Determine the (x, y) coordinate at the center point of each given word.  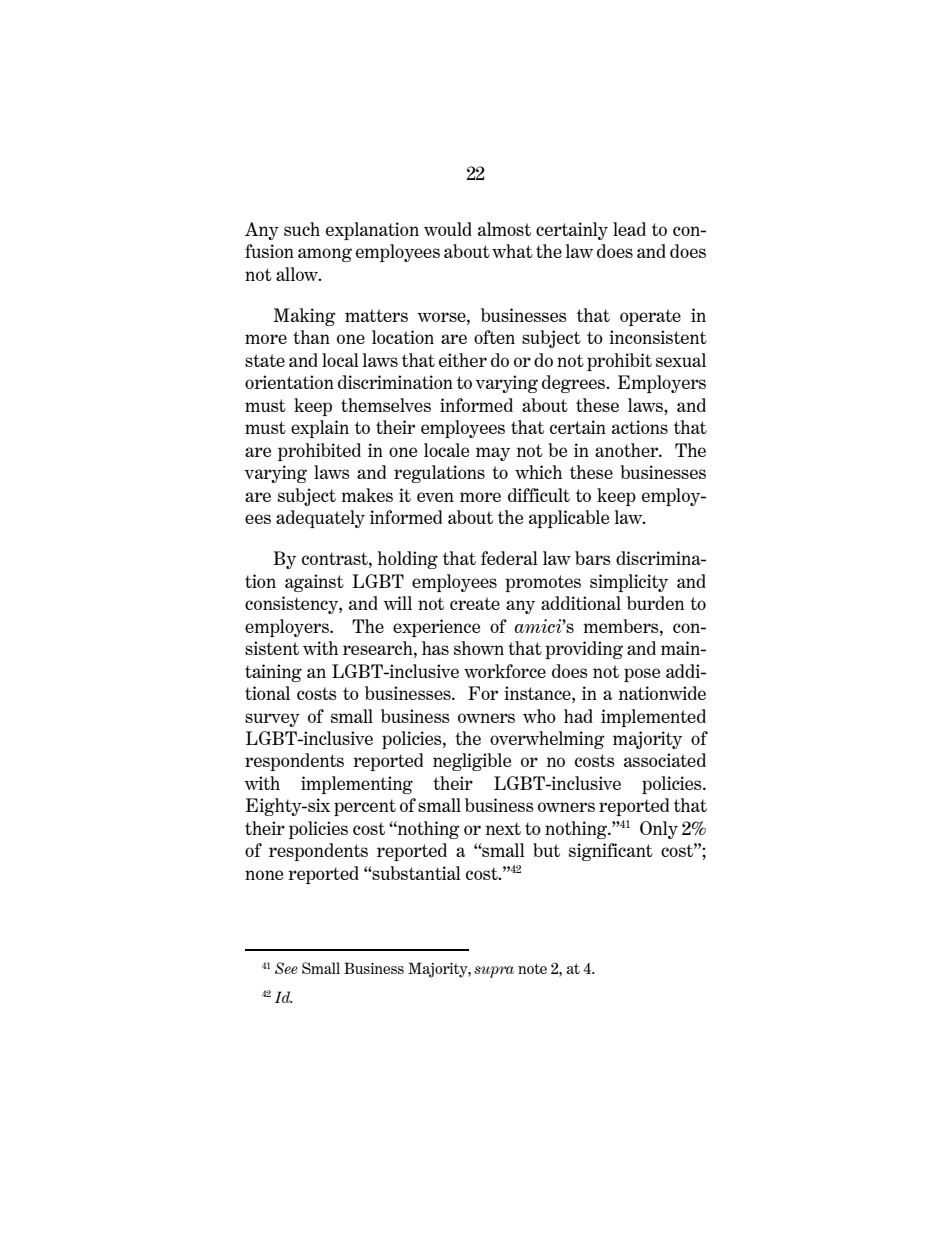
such (302, 229)
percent (365, 807)
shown (479, 648)
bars (593, 558)
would (448, 229)
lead (629, 229)
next (503, 828)
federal (509, 558)
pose (642, 675)
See (286, 968)
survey (272, 720)
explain (320, 429)
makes (367, 495)
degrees (574, 384)
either (463, 360)
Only (659, 830)
